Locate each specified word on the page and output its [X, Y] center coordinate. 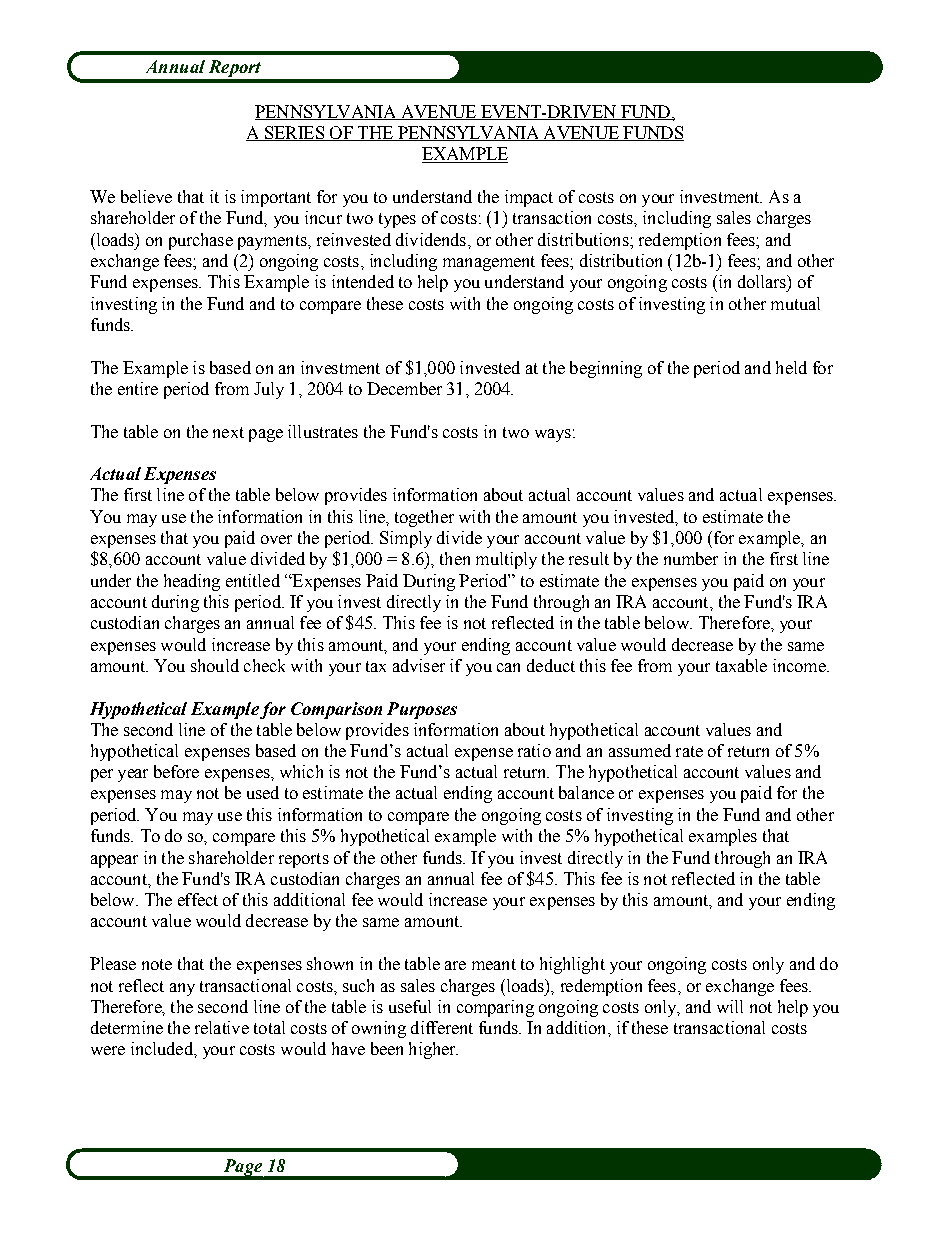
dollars [763, 281]
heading [192, 582]
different [442, 1027]
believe [146, 196]
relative [222, 1027]
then [455, 558]
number [691, 558]
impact [529, 198]
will [730, 1006]
